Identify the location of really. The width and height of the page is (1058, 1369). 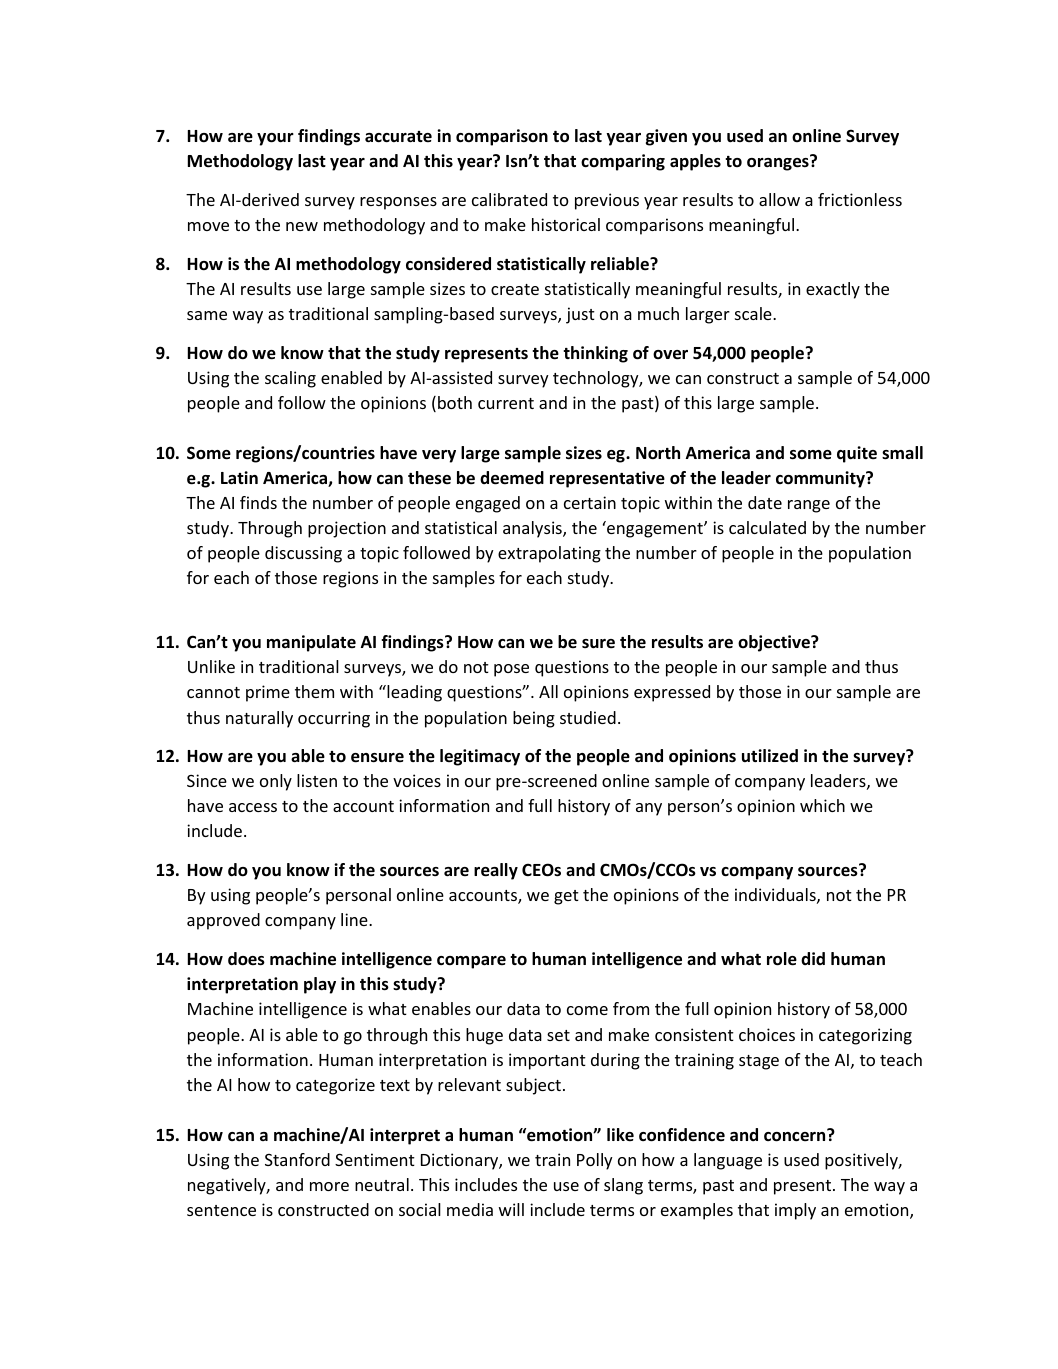
(496, 871).
